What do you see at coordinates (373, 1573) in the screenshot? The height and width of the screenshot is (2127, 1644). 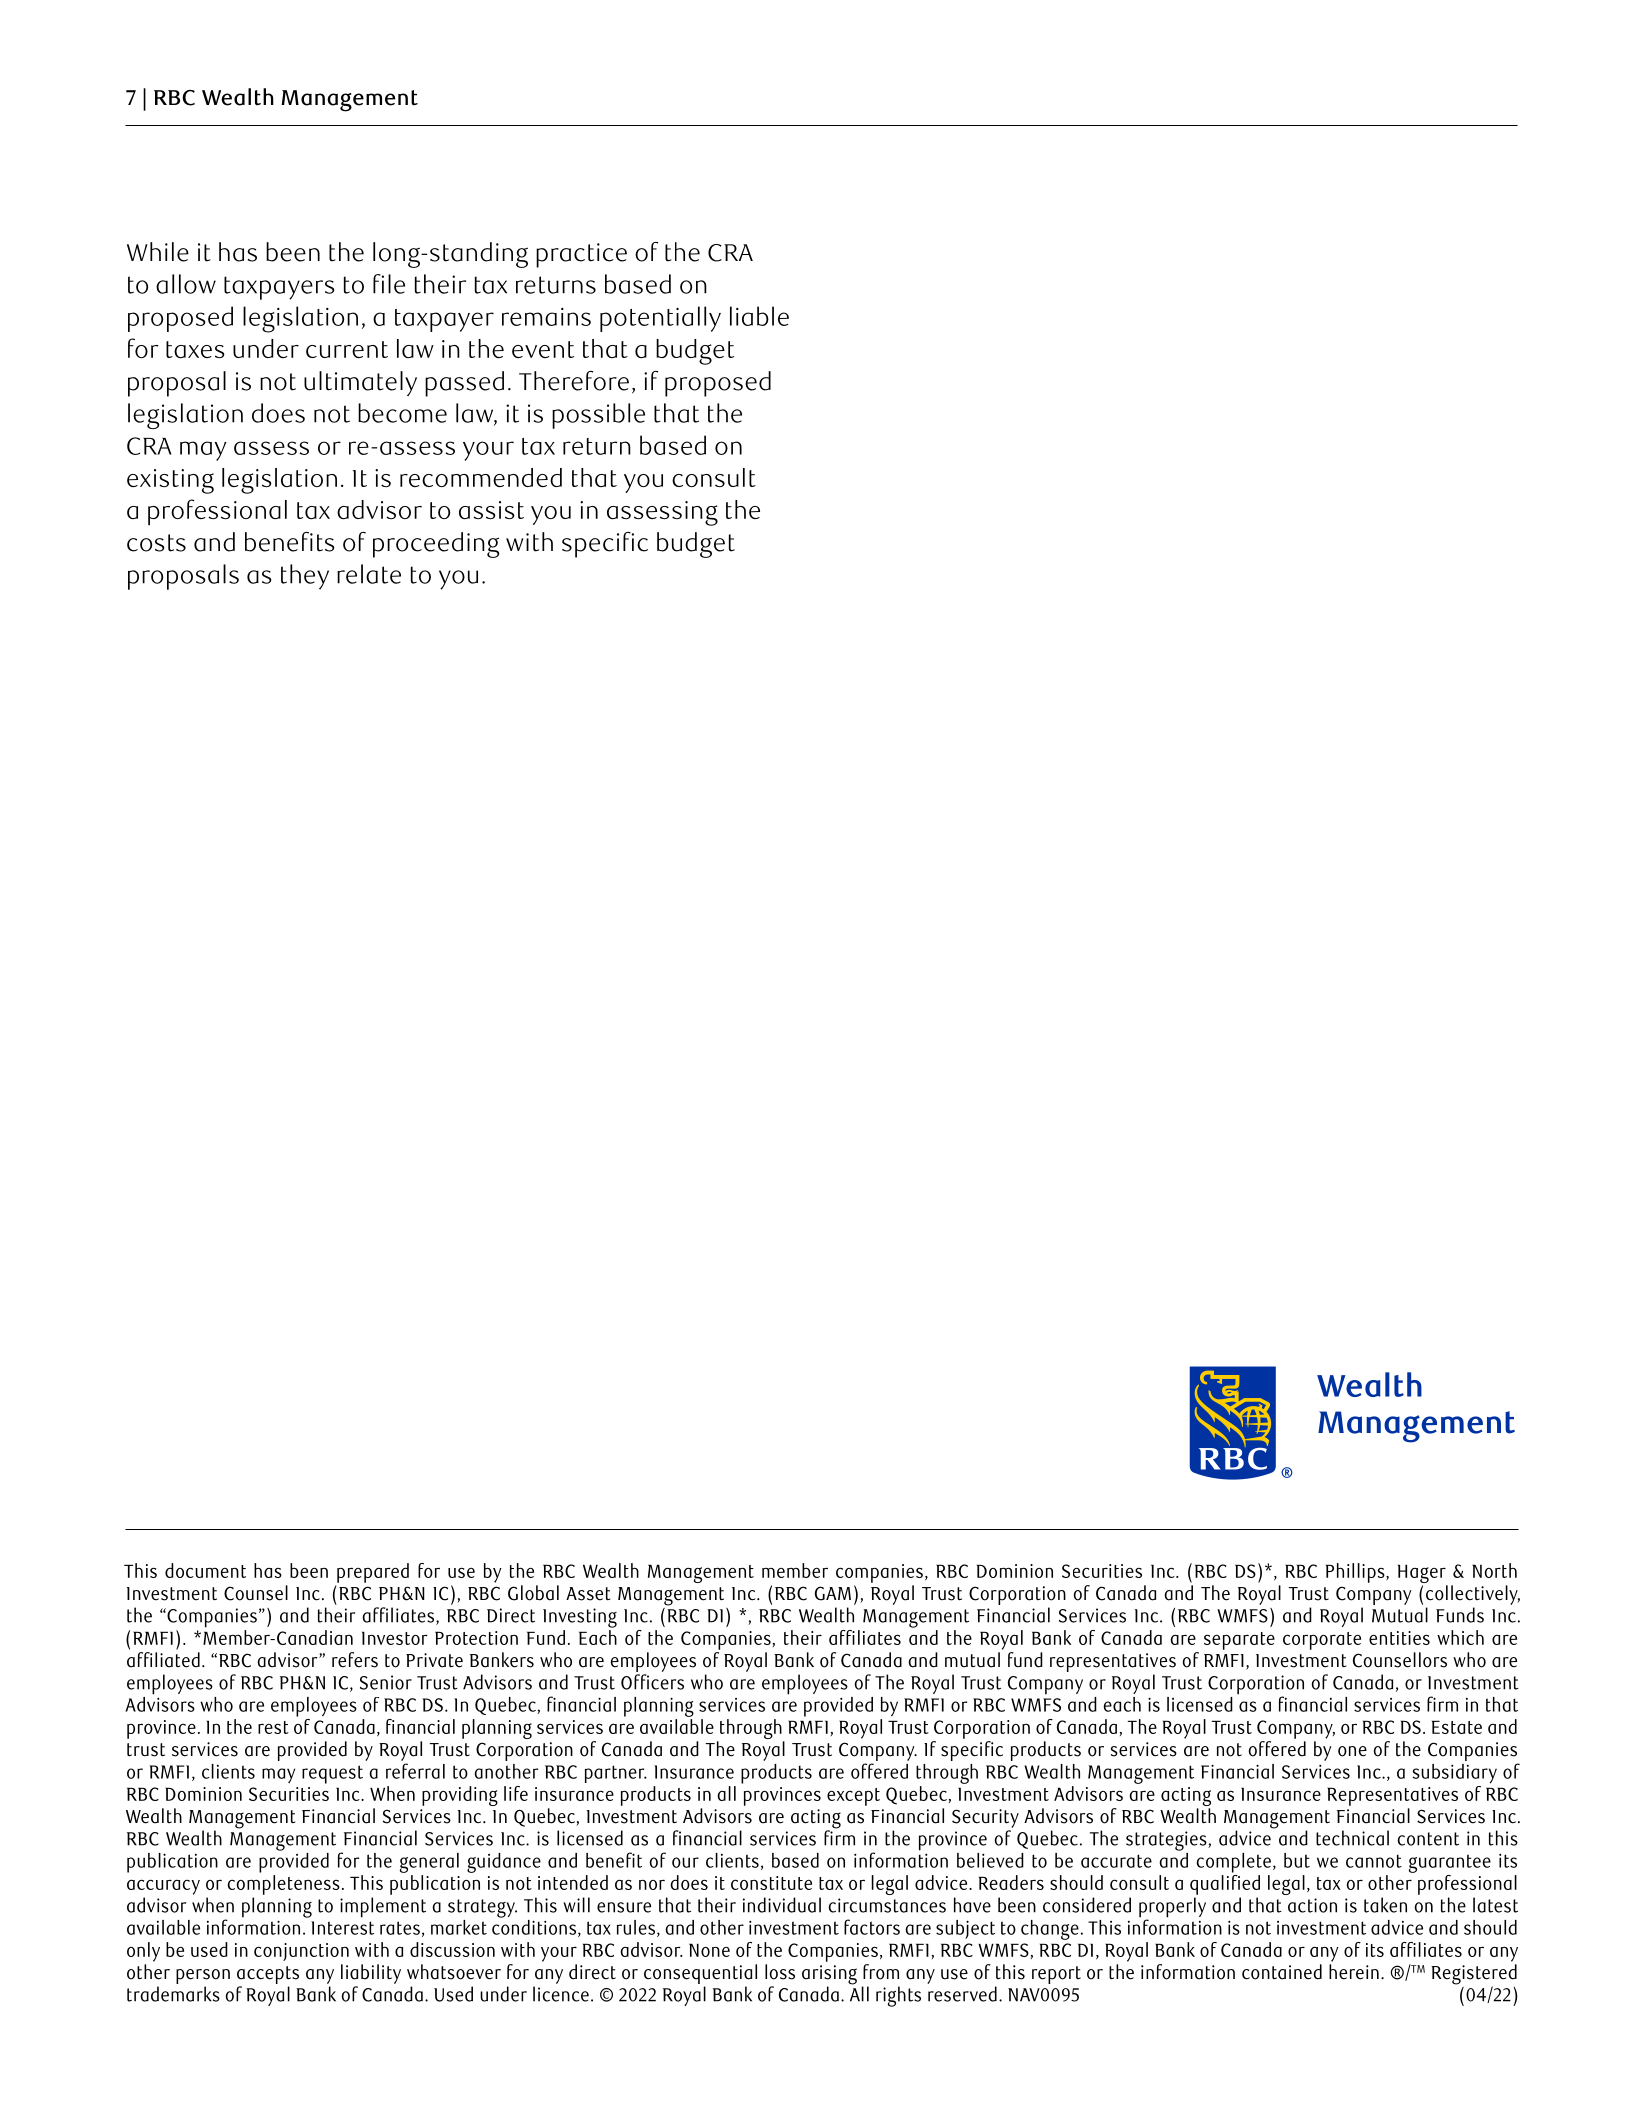 I see `prepared` at bounding box center [373, 1573].
